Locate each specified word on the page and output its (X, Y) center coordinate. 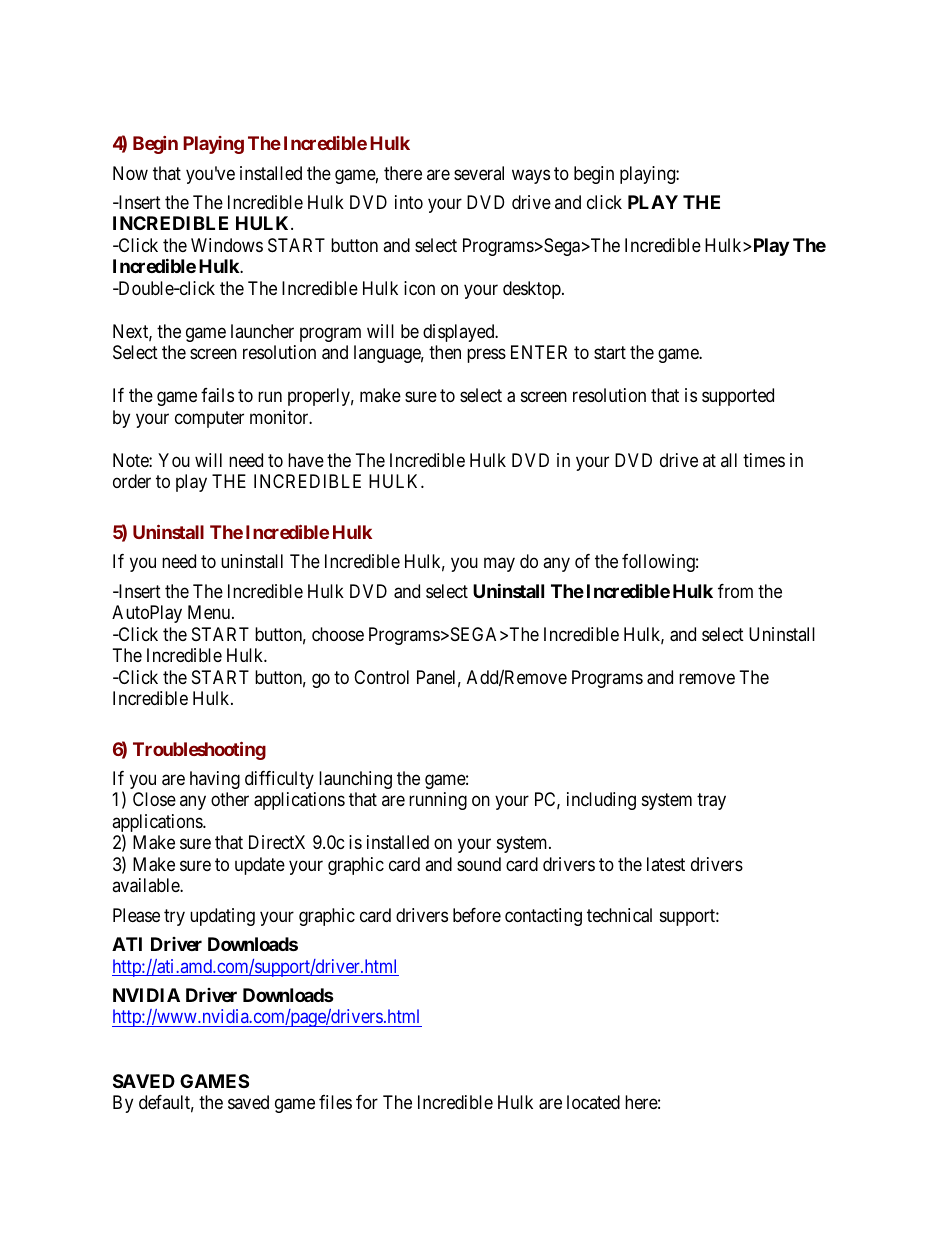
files (335, 1102)
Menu (210, 612)
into (409, 202)
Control (381, 677)
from (735, 591)
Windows (227, 245)
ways (531, 176)
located (593, 1102)
